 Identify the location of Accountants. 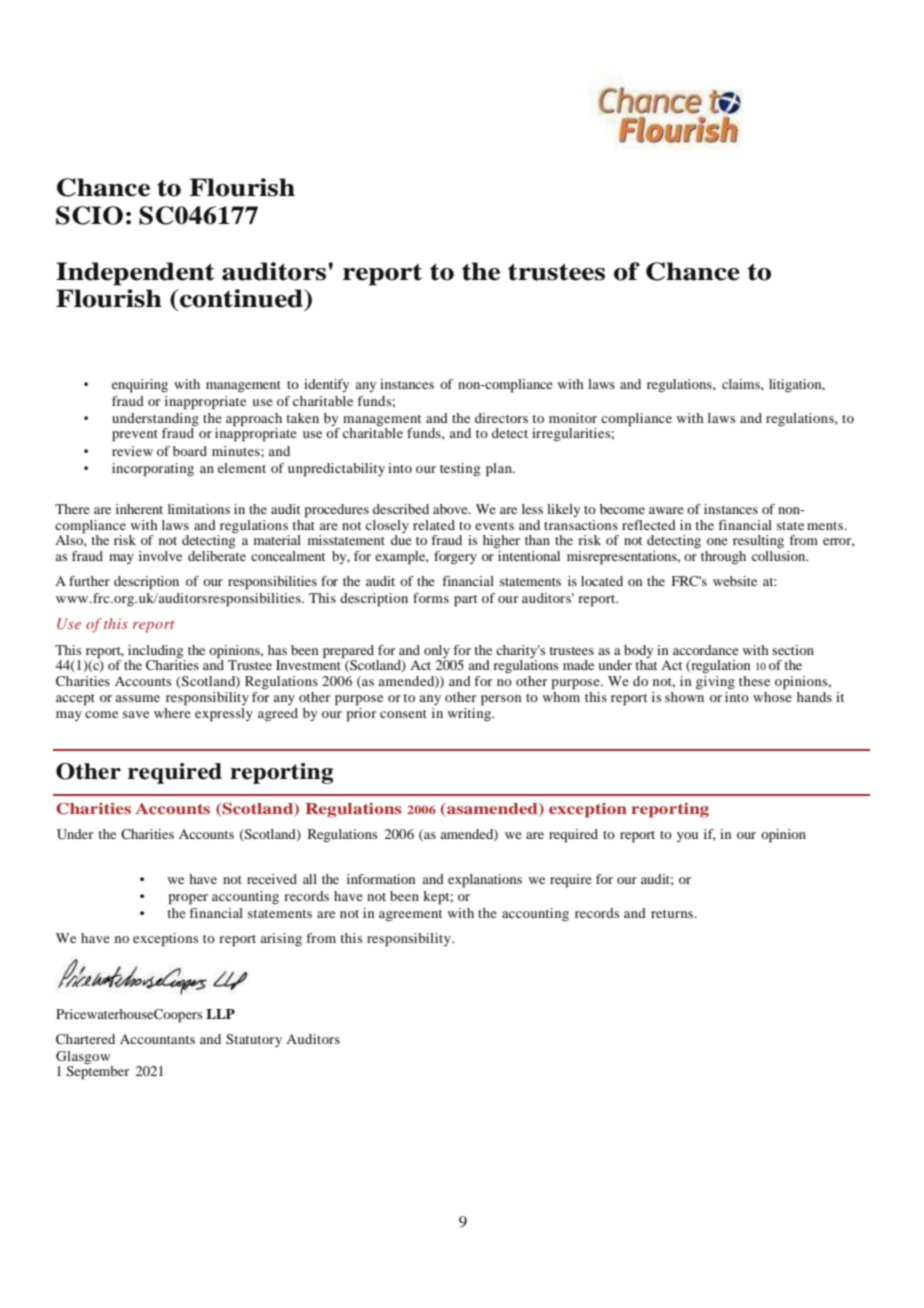
(157, 1039).
